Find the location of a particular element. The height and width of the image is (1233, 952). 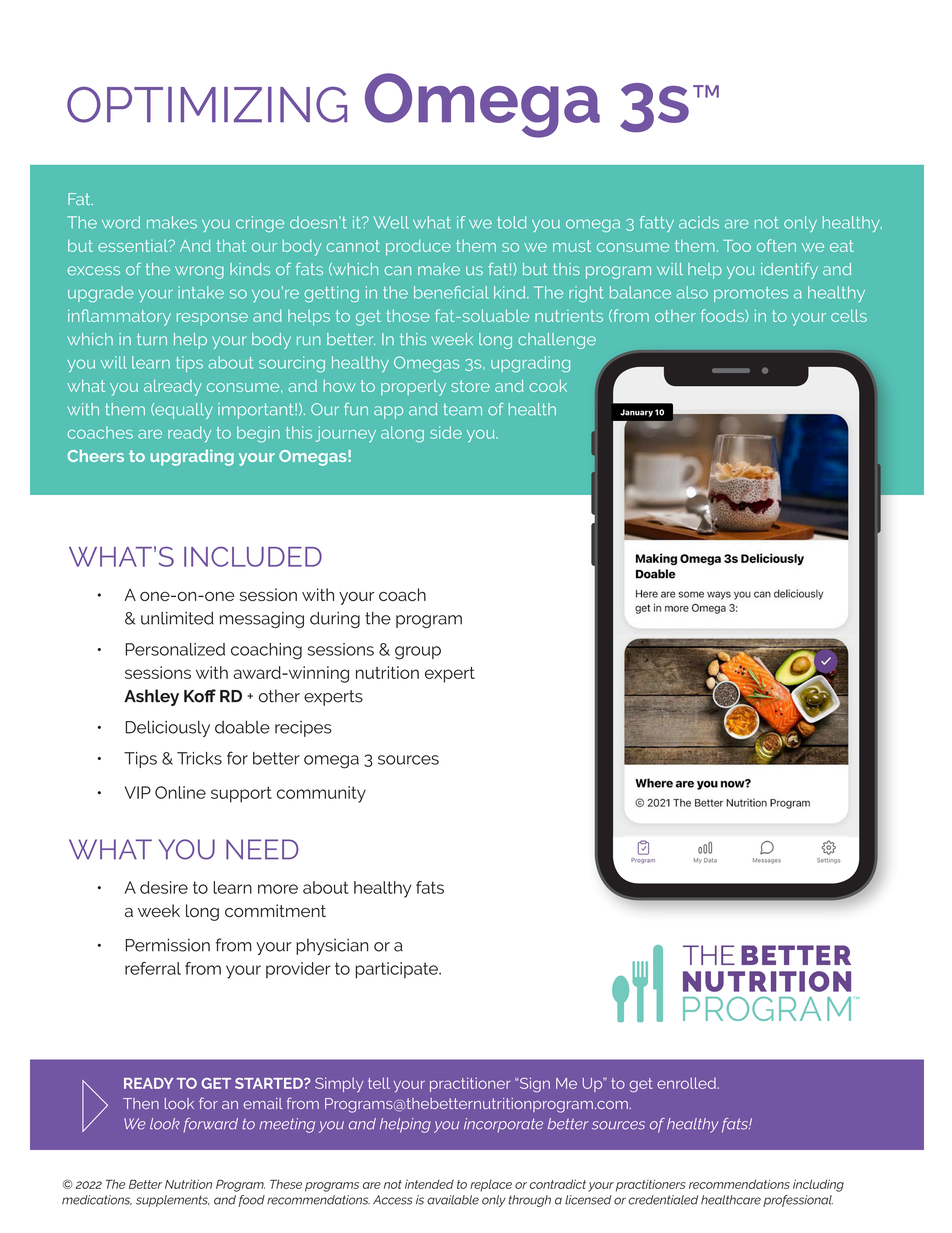

replace is located at coordinates (491, 1186).
